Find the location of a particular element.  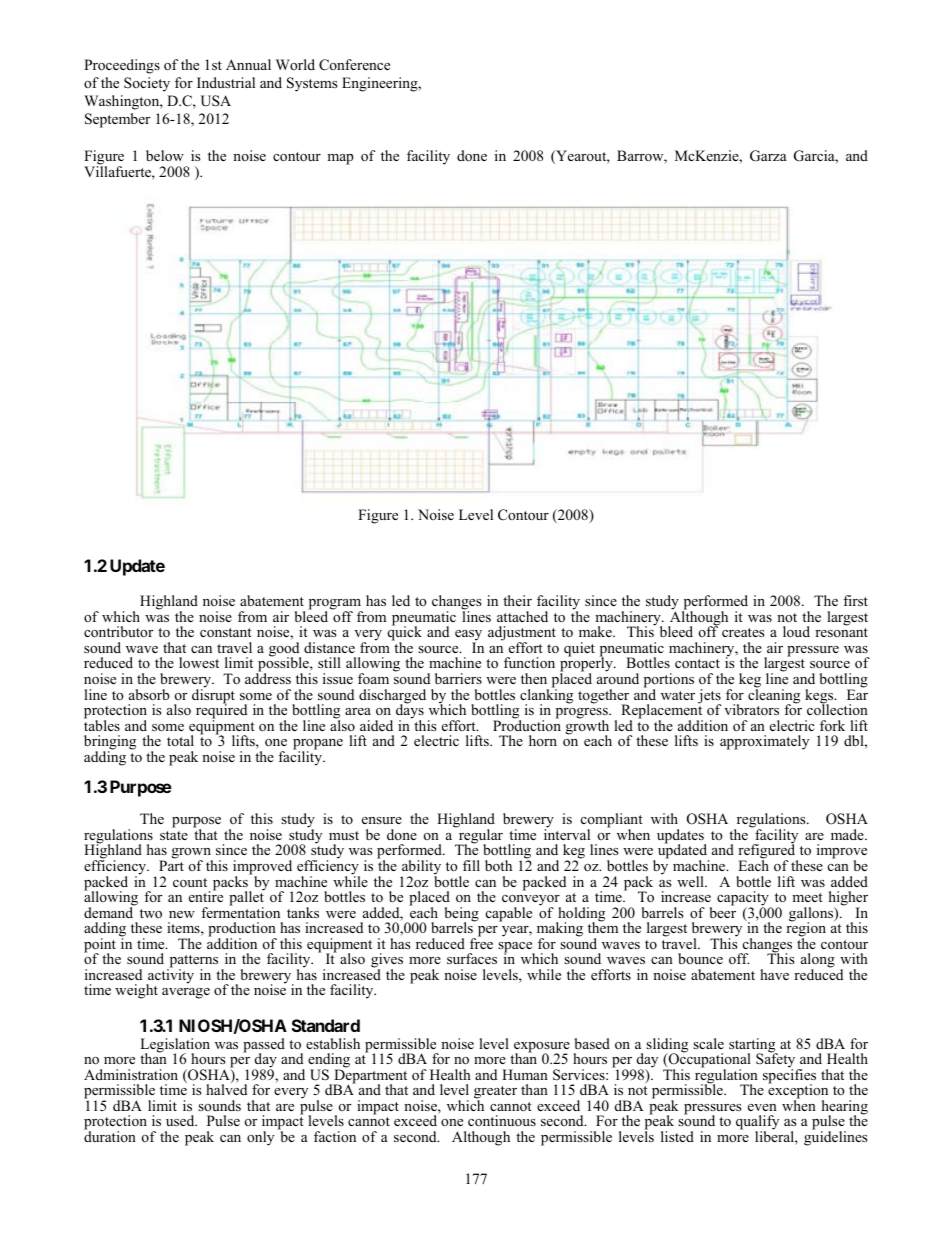

horn is located at coordinates (543, 740).
